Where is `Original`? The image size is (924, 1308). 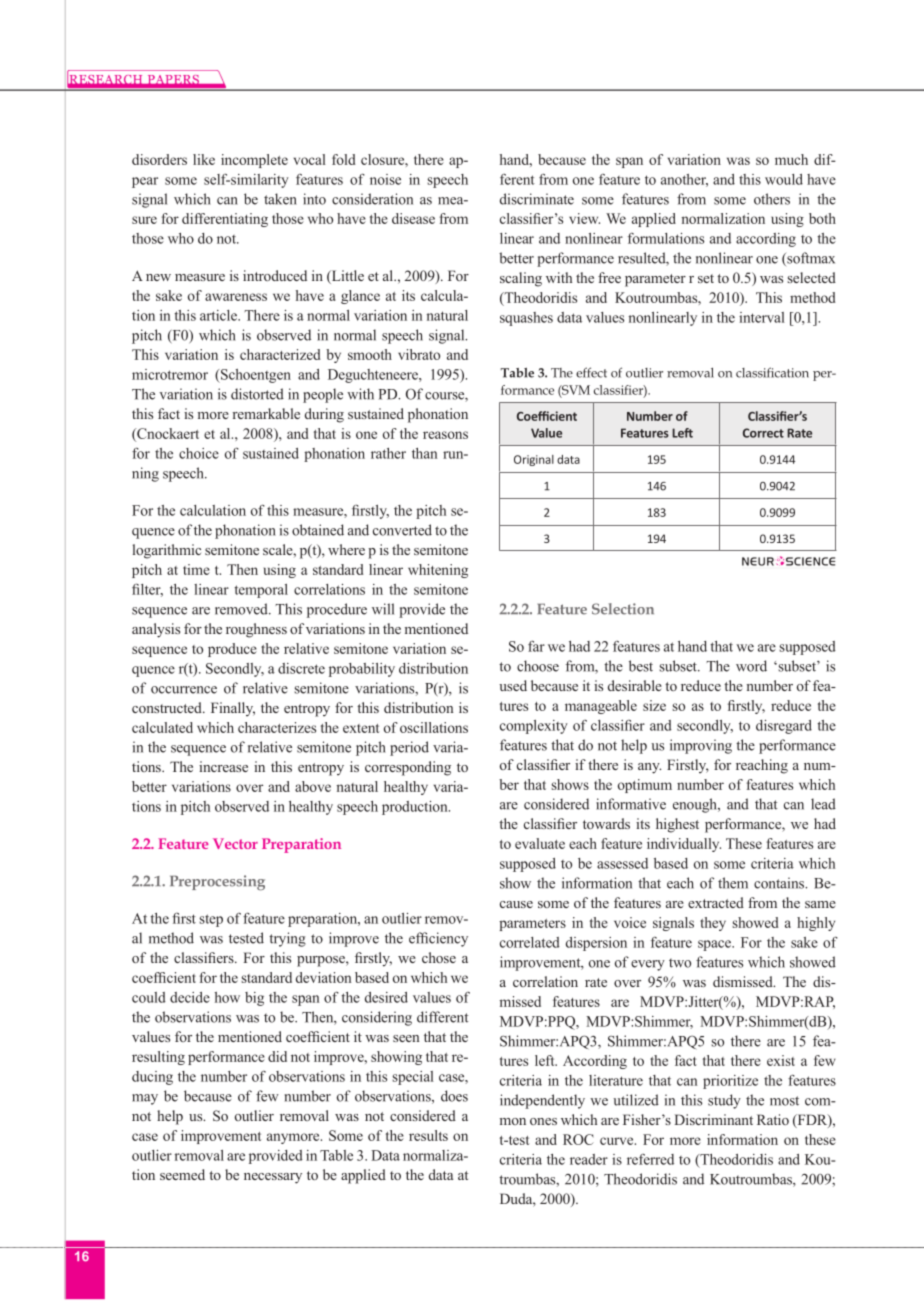
Original is located at coordinates (534, 460).
